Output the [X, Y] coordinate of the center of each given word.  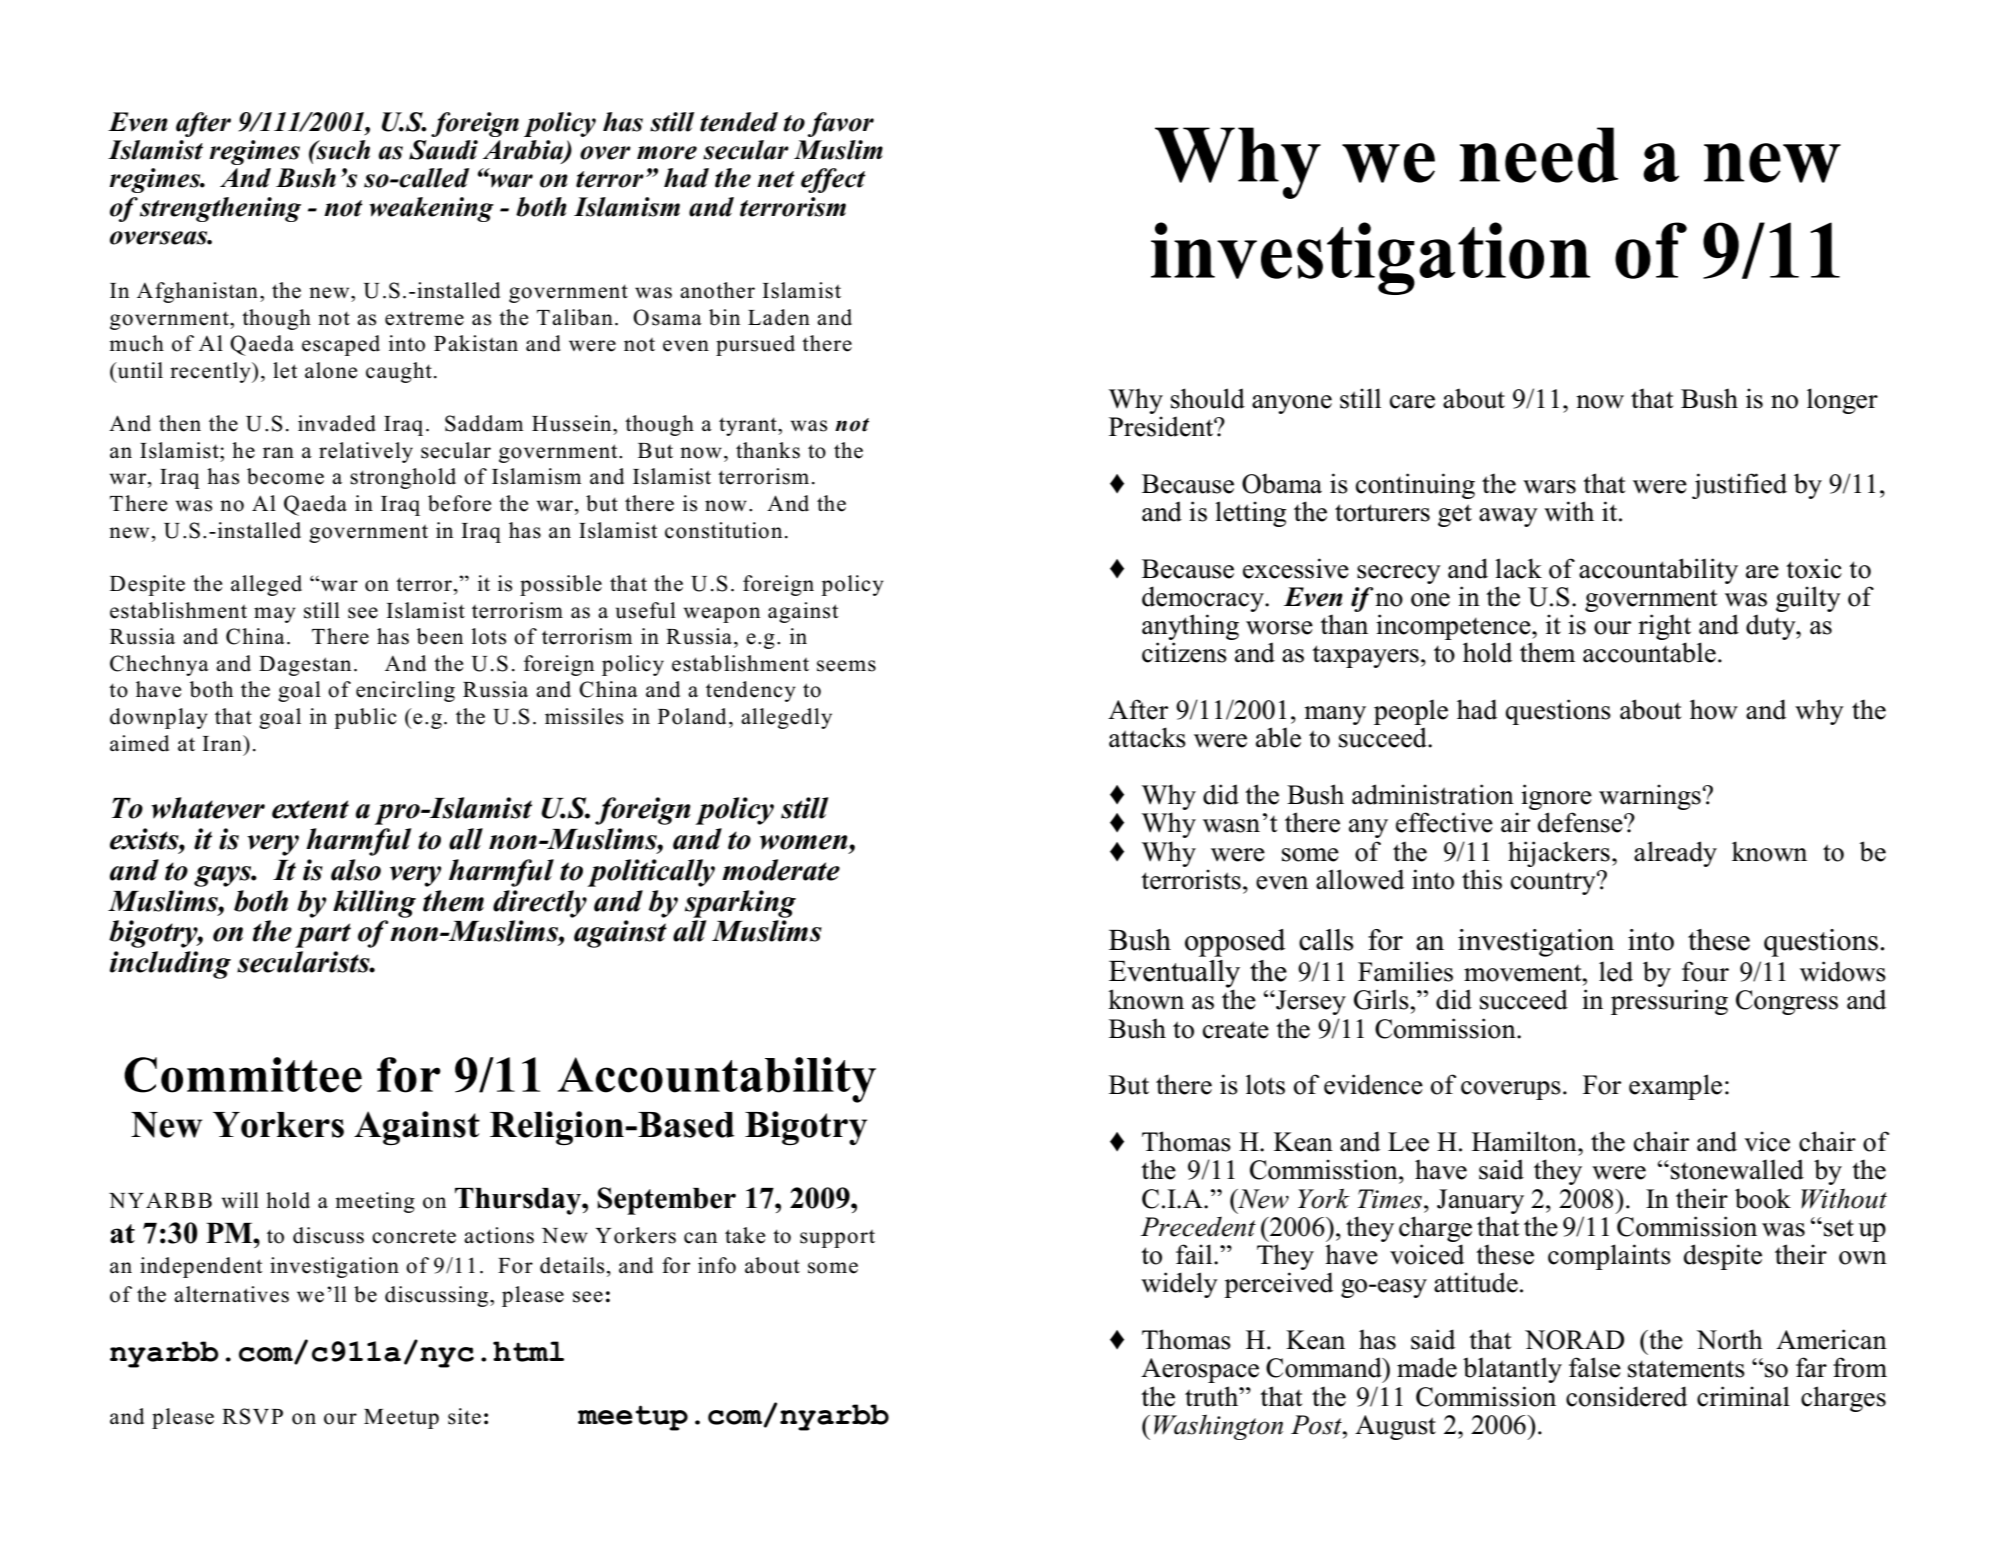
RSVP [252, 1416]
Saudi [443, 150]
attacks [1147, 737]
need [1539, 155]
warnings [1650, 797]
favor [841, 124]
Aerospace [1200, 1370]
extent [310, 809]
